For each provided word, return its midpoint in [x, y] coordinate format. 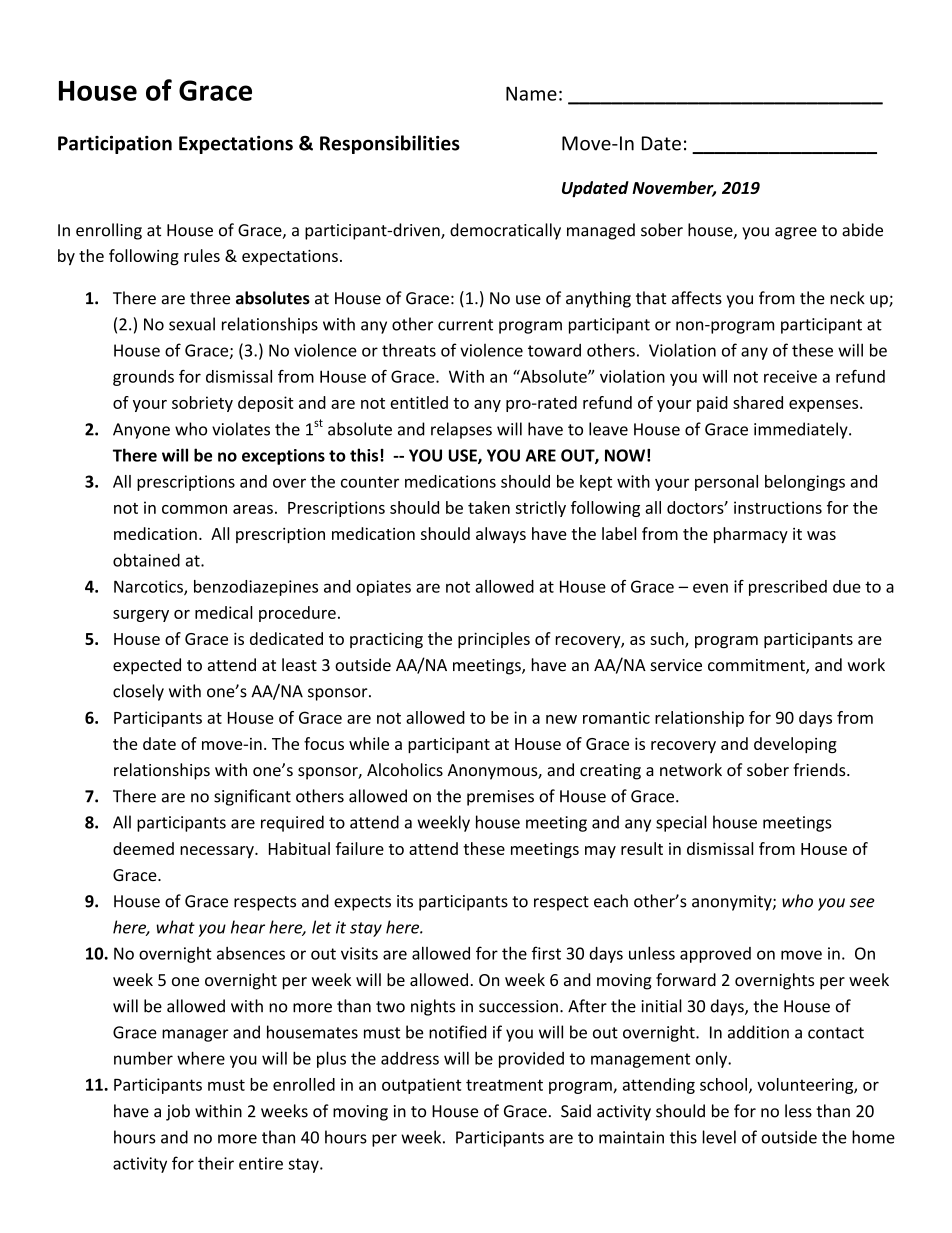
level [719, 1137]
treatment [504, 1085]
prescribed [788, 588]
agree [796, 233]
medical [224, 612]
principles [494, 640]
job [178, 1112]
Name [531, 93]
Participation [115, 145]
